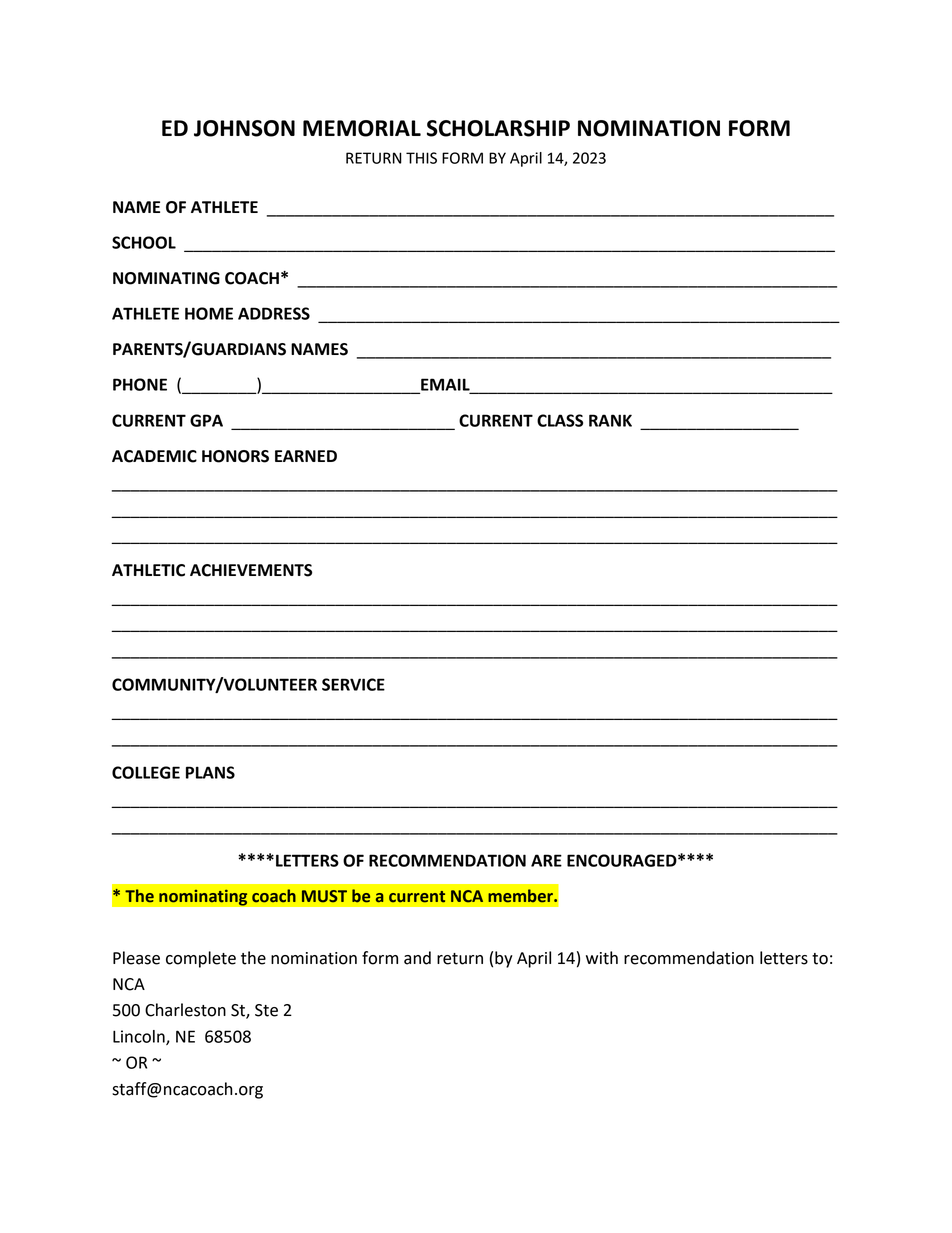 The height and width of the page is (1233, 952). Describe the element at coordinates (362, 128) in the page. I see `MEMORIAL` at that location.
